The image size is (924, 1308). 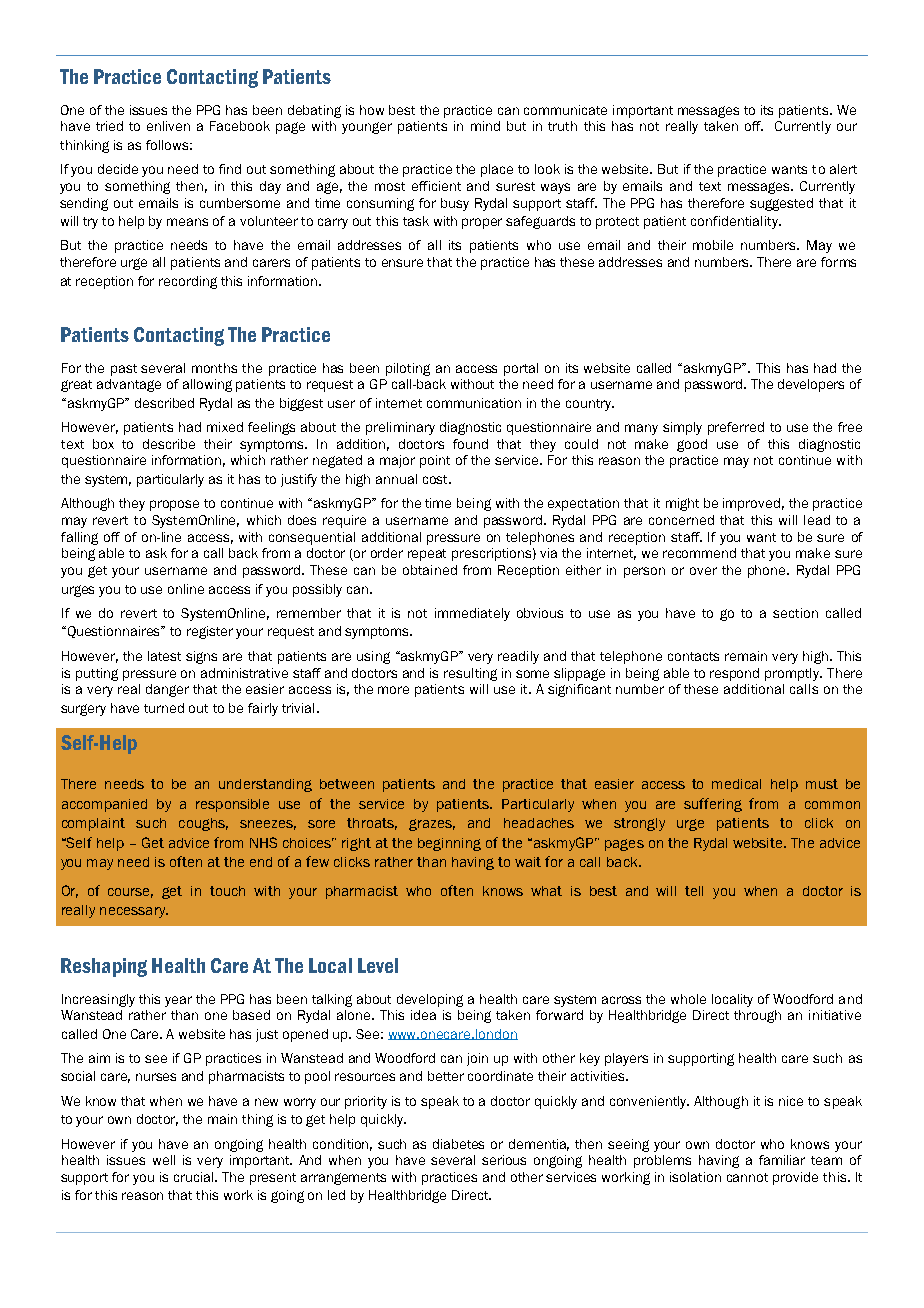 What do you see at coordinates (174, 505) in the image?
I see `propose` at bounding box center [174, 505].
